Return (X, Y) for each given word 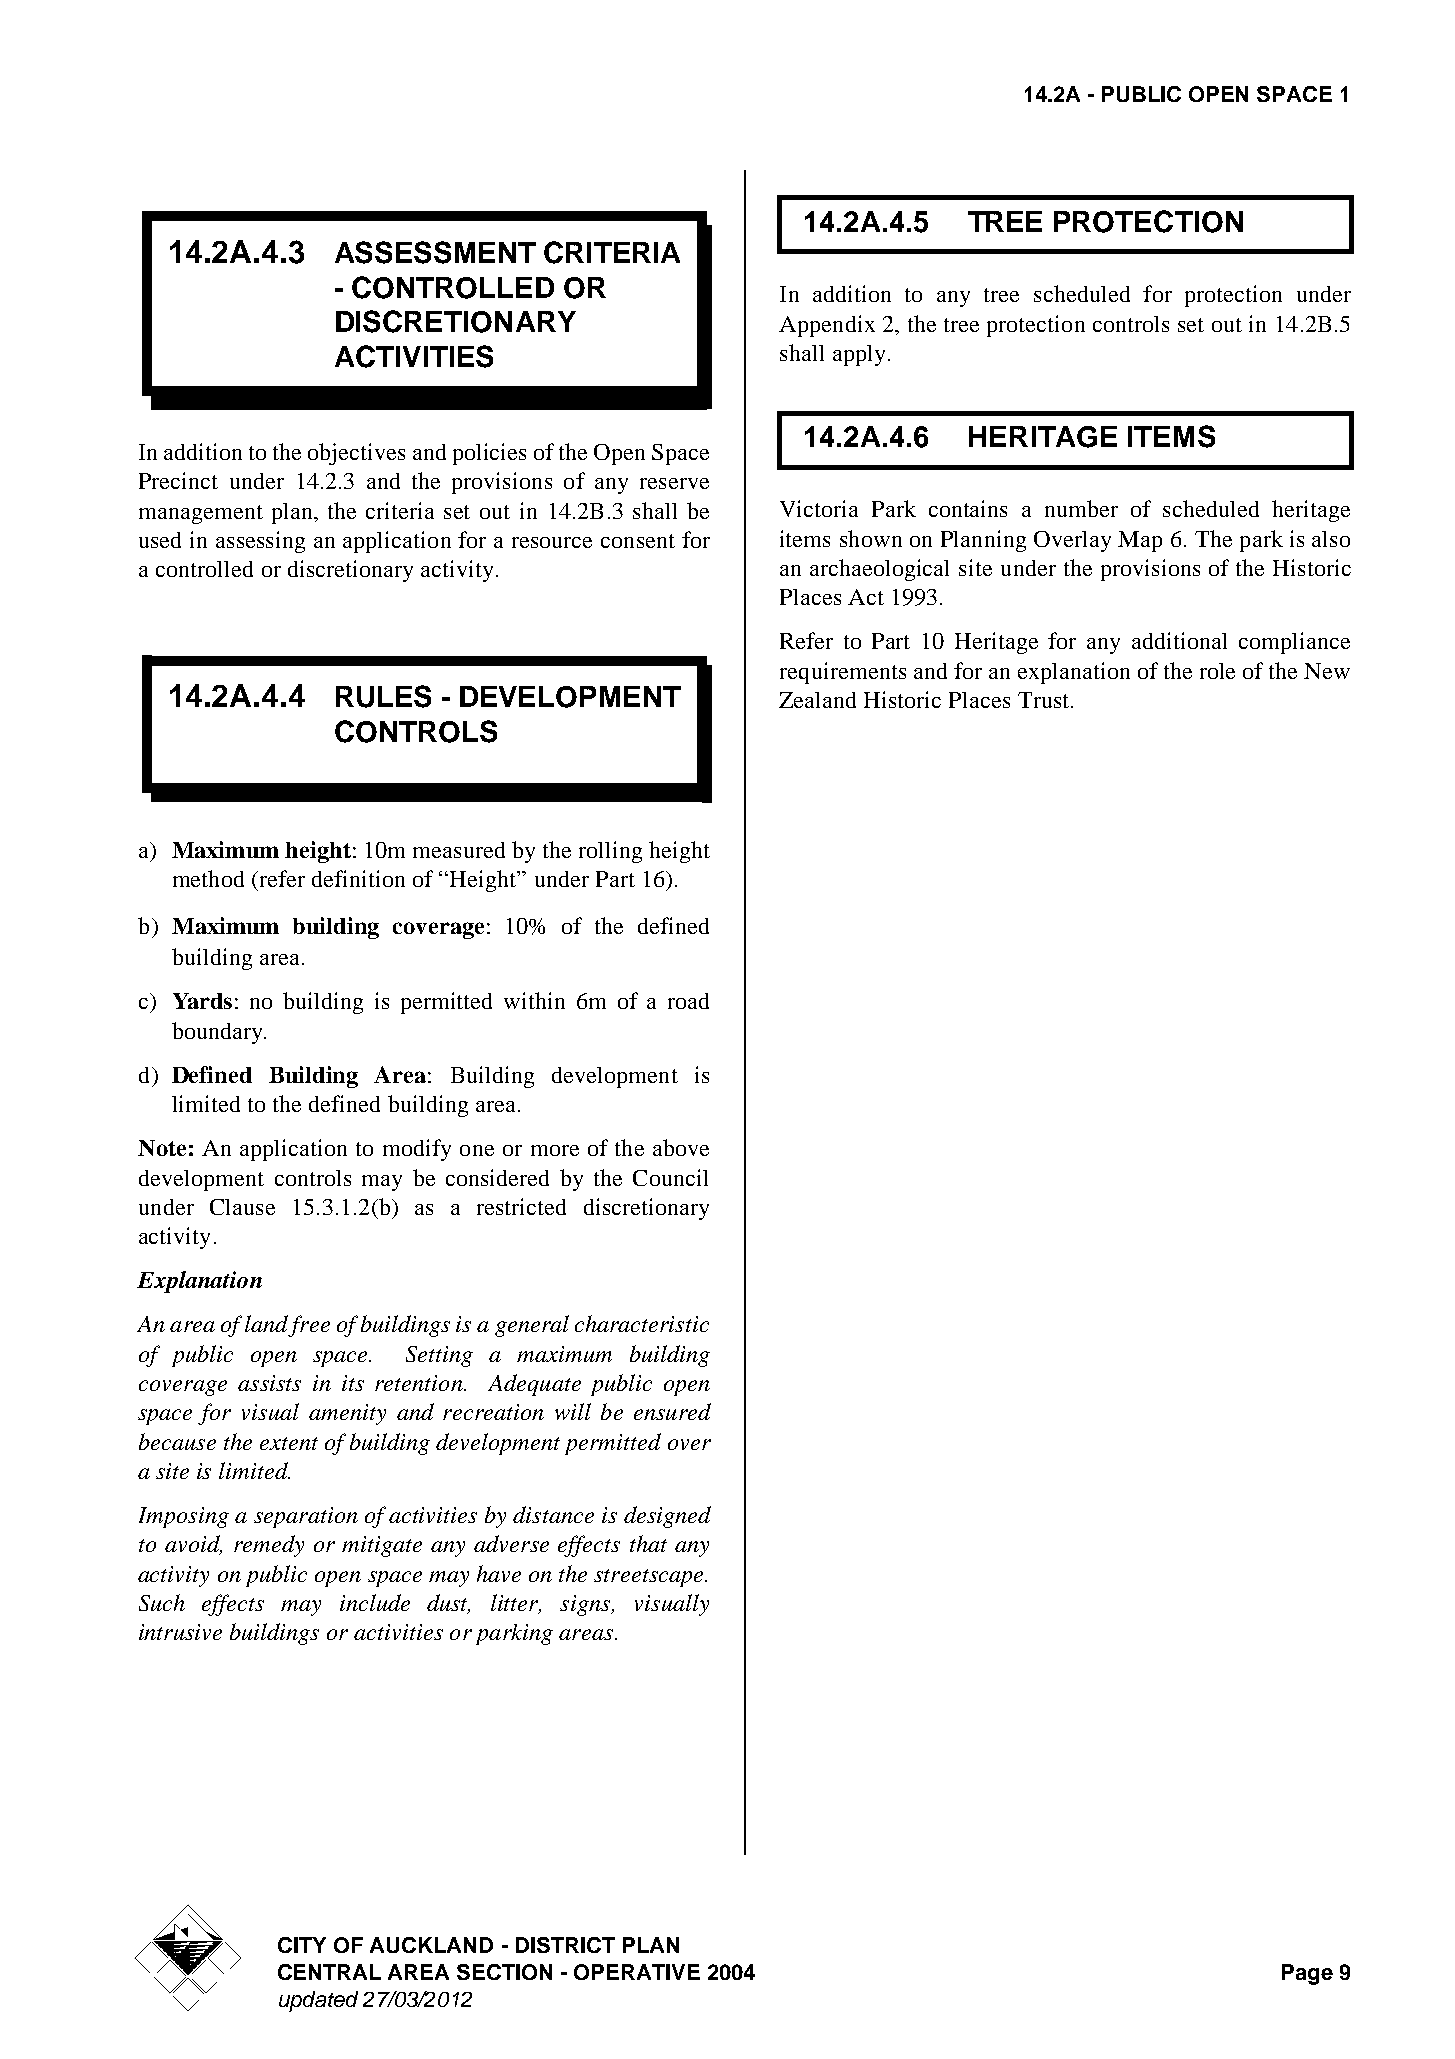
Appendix (827, 326)
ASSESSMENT (435, 252)
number (1081, 508)
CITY (302, 1945)
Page (1307, 1974)
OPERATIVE (637, 1972)
